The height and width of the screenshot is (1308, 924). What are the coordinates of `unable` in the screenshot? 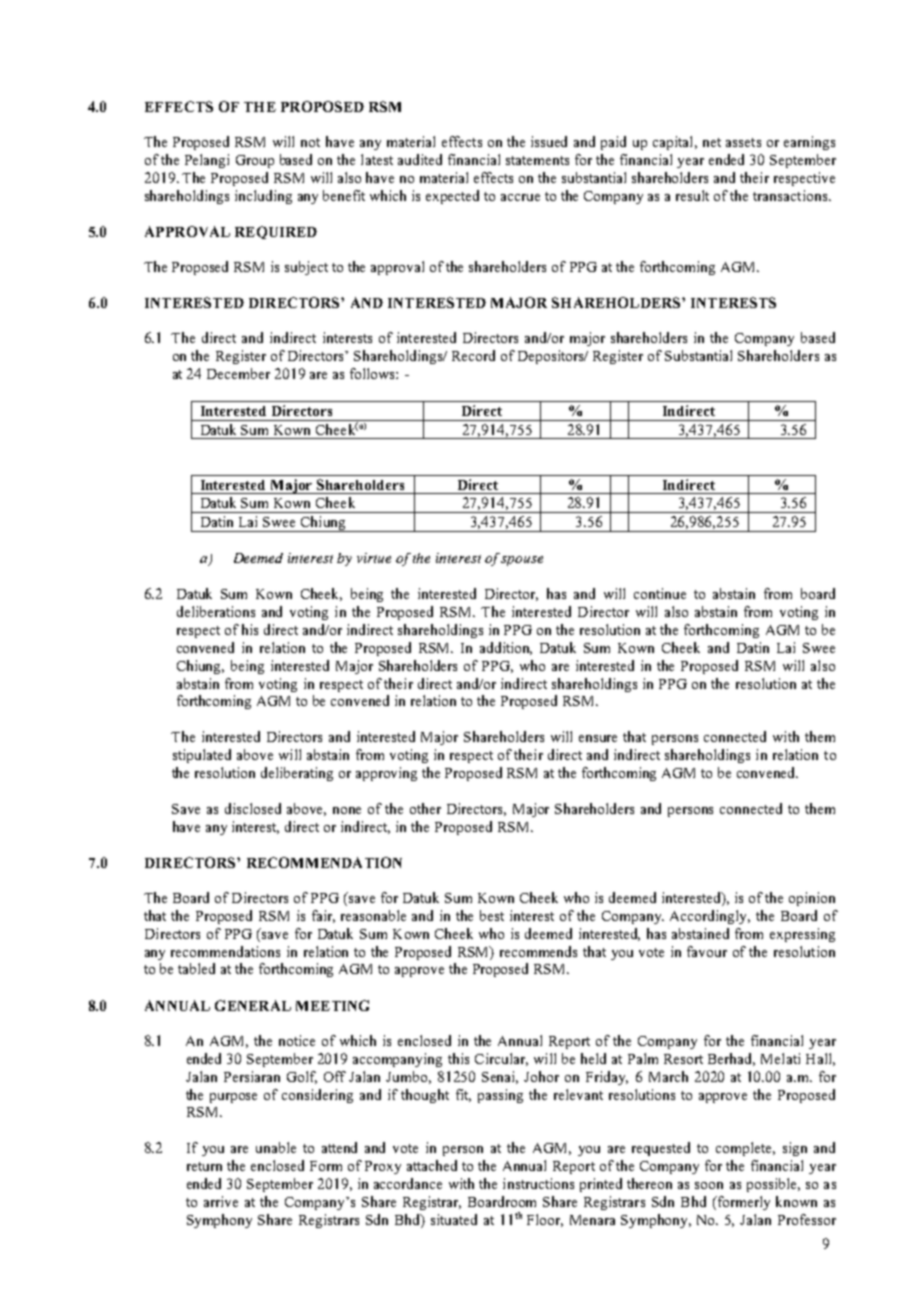 It's located at (276, 1147).
